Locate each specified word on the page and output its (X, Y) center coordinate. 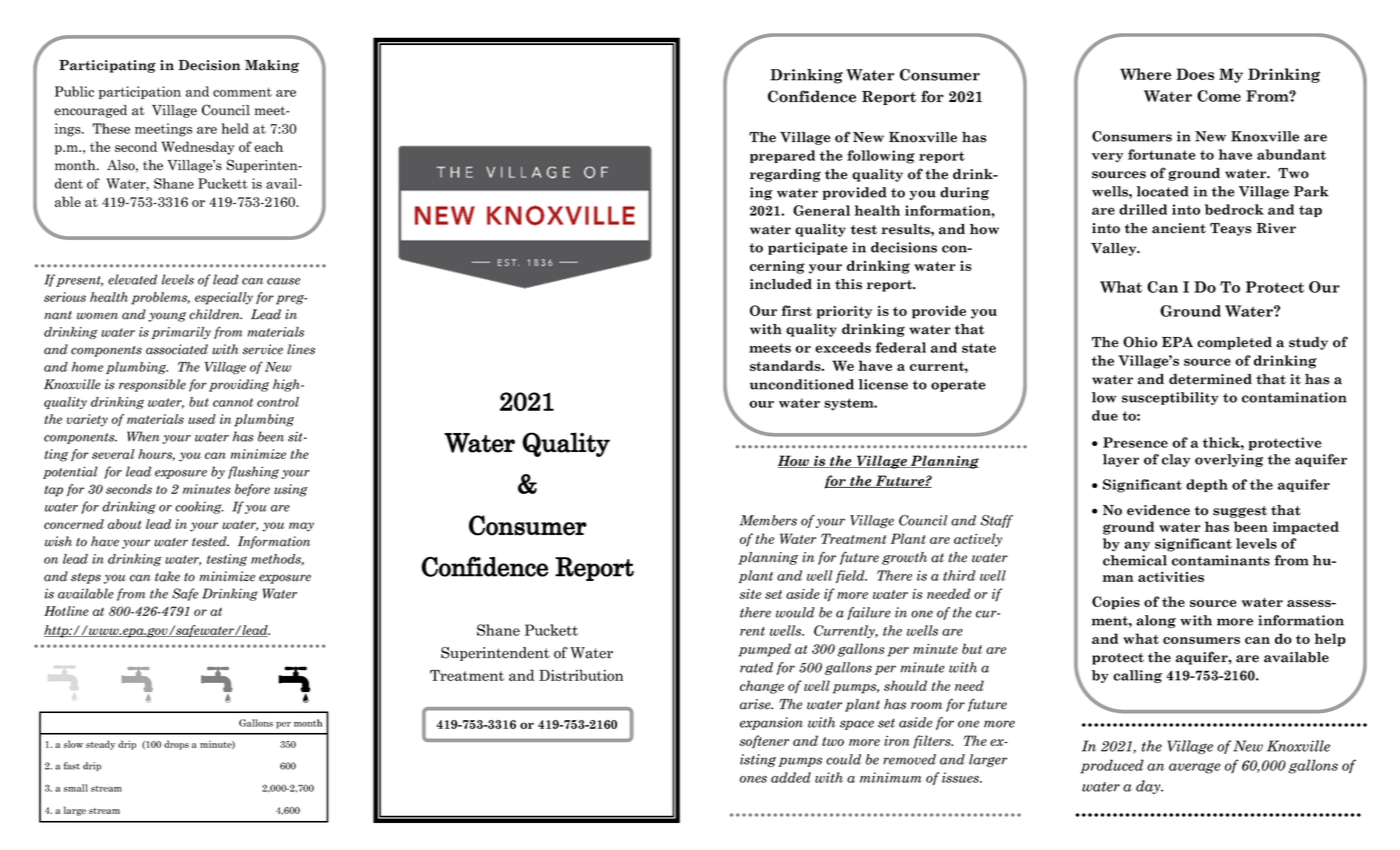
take (167, 576)
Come (1219, 96)
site (750, 594)
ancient (1179, 228)
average (1194, 768)
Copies (1116, 603)
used (202, 419)
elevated (132, 279)
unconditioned (802, 384)
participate (808, 248)
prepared (782, 156)
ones (753, 779)
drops (176, 745)
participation (140, 92)
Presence (1135, 442)
